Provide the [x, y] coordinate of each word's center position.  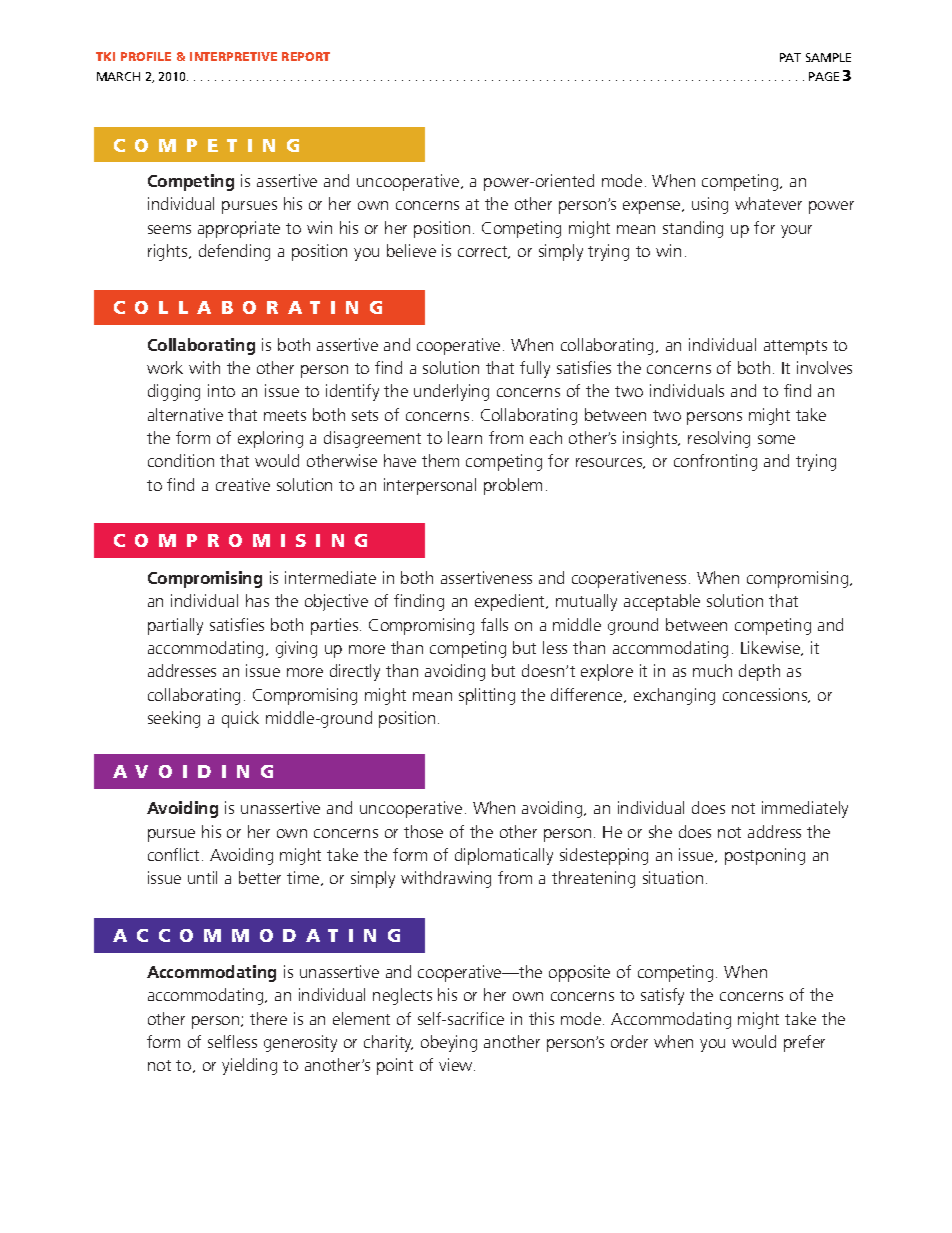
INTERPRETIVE [233, 56]
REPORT [306, 56]
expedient [511, 602]
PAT [790, 57]
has [257, 600]
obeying [449, 1043]
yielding [249, 1066]
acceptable [662, 602]
